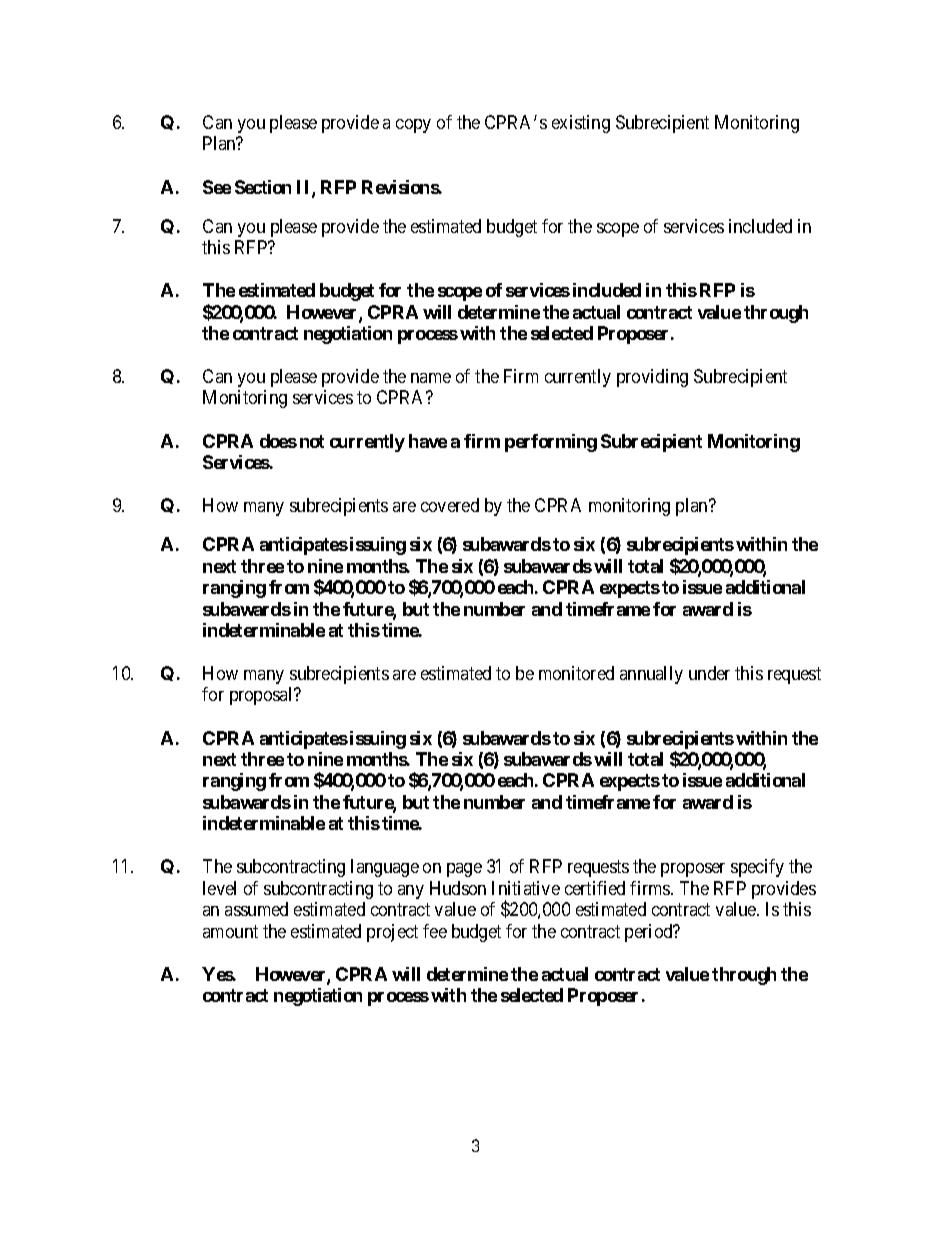 The width and height of the screenshot is (952, 1233). I want to click on providing, so click(652, 378).
